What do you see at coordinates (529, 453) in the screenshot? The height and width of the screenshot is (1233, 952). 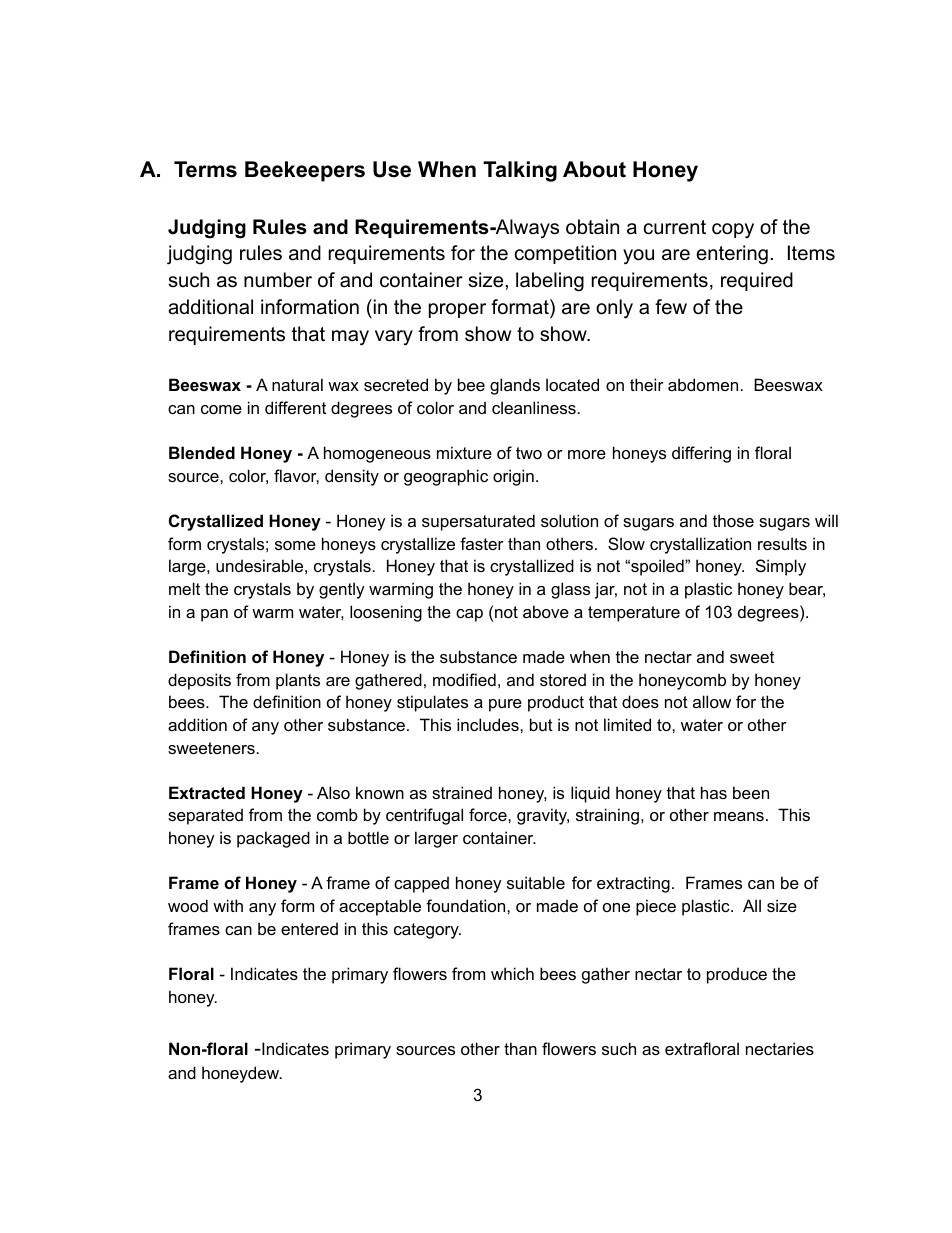 I see `two` at bounding box center [529, 453].
